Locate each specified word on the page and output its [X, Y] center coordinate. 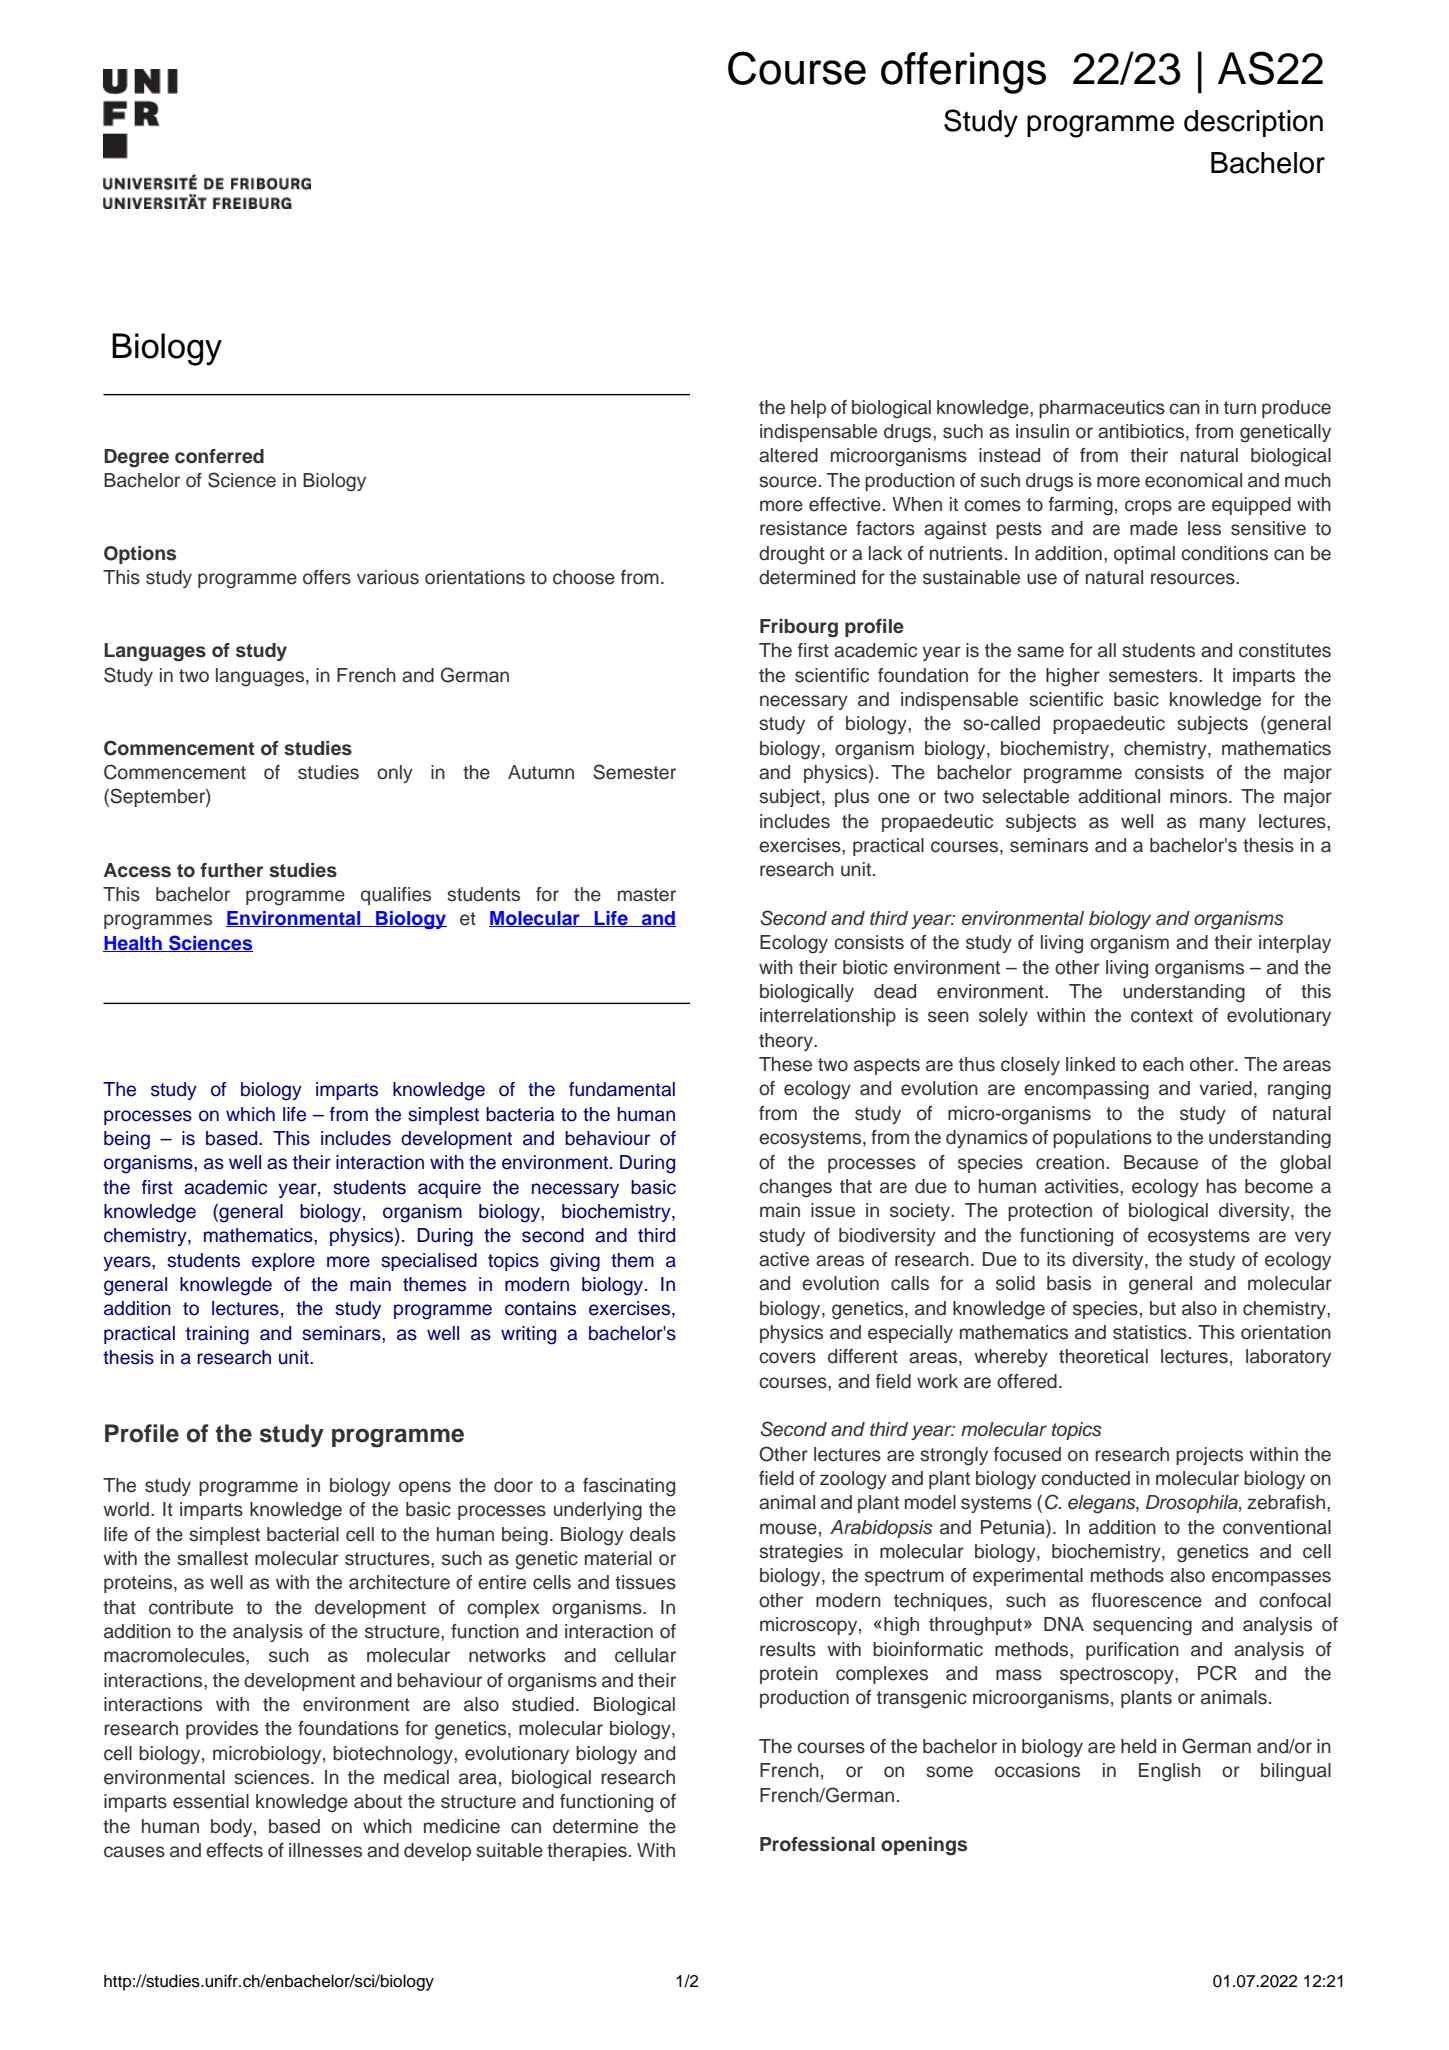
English [1170, 1772]
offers [327, 577]
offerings [963, 73]
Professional [817, 1844]
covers [787, 1358]
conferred [219, 456]
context [1162, 1016]
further [231, 870]
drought [792, 555]
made [1154, 528]
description [1253, 123]
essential [211, 1801]
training [217, 1335]
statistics [1150, 1332]
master [647, 895]
